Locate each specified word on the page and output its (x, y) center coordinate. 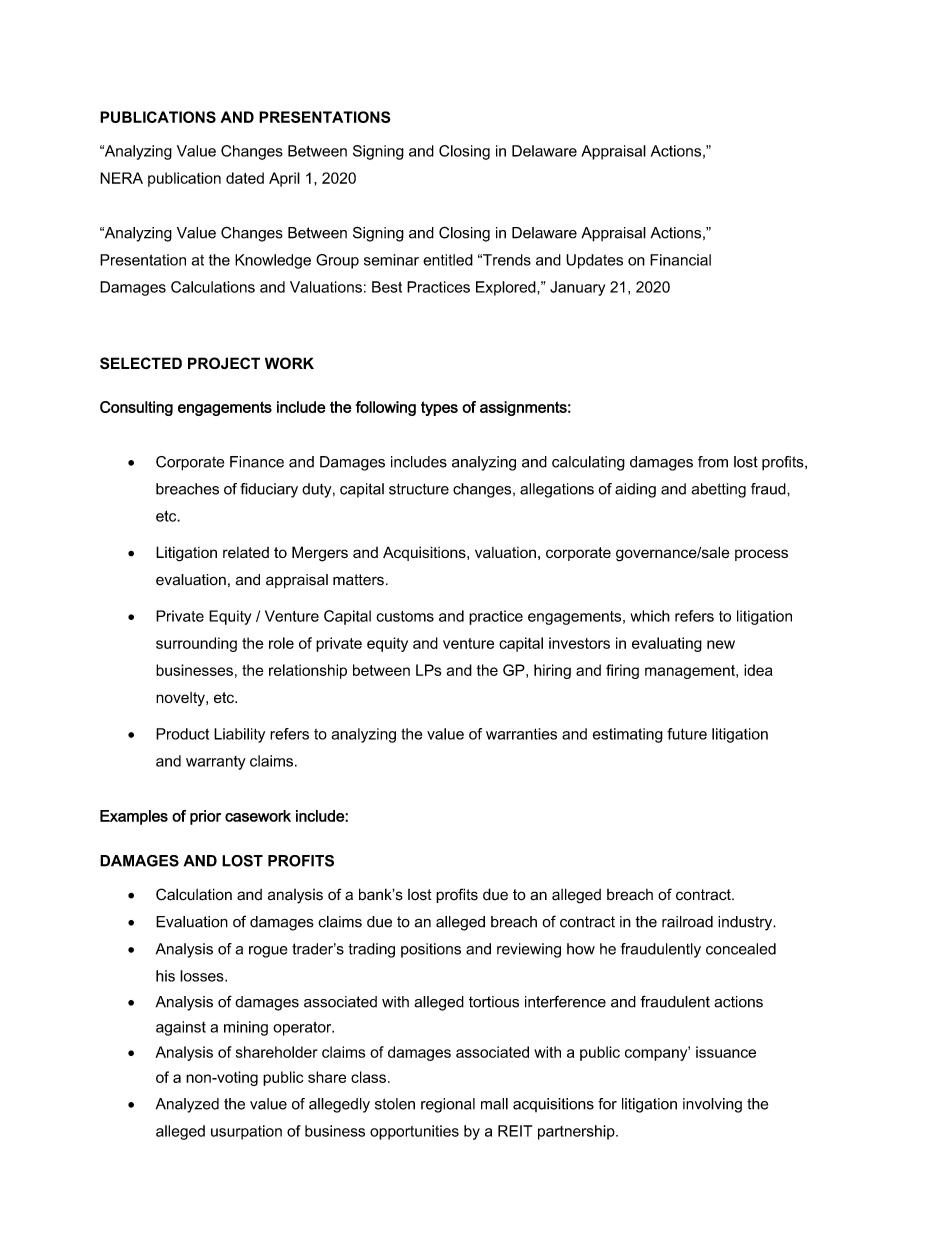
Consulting (136, 408)
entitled (448, 260)
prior (205, 817)
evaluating (667, 644)
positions (431, 950)
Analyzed (187, 1105)
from (713, 462)
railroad (687, 922)
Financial (680, 260)
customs (405, 616)
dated (245, 178)
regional (448, 1105)
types (439, 408)
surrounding (196, 644)
